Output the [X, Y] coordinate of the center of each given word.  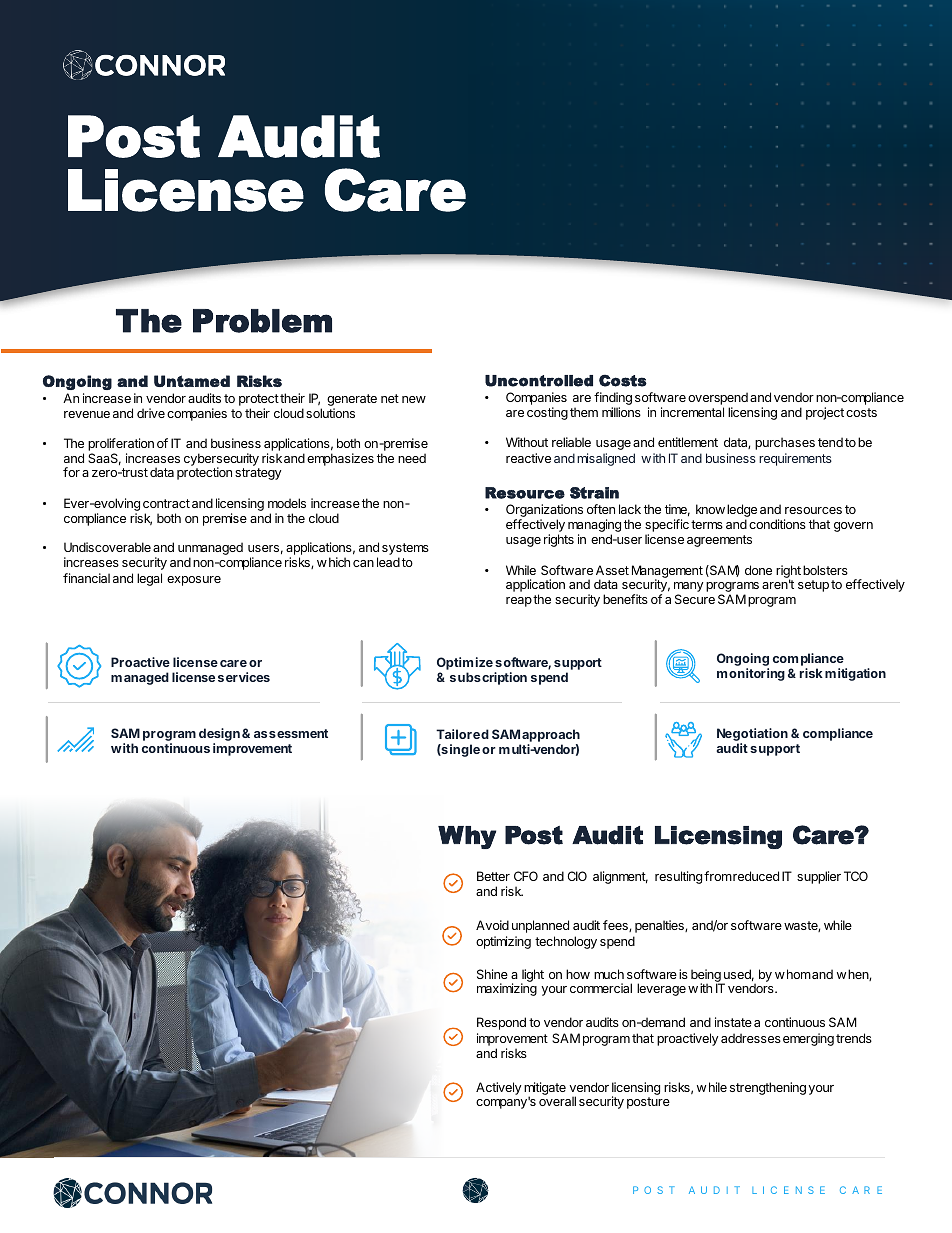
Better [493, 876]
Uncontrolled [539, 381]
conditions [777, 524]
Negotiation [752, 736]
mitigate [545, 1089]
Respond [501, 1023]
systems [405, 550]
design [219, 736]
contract [166, 503]
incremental [692, 412]
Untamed [192, 381]
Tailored [462, 734]
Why [467, 837]
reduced [756, 876]
